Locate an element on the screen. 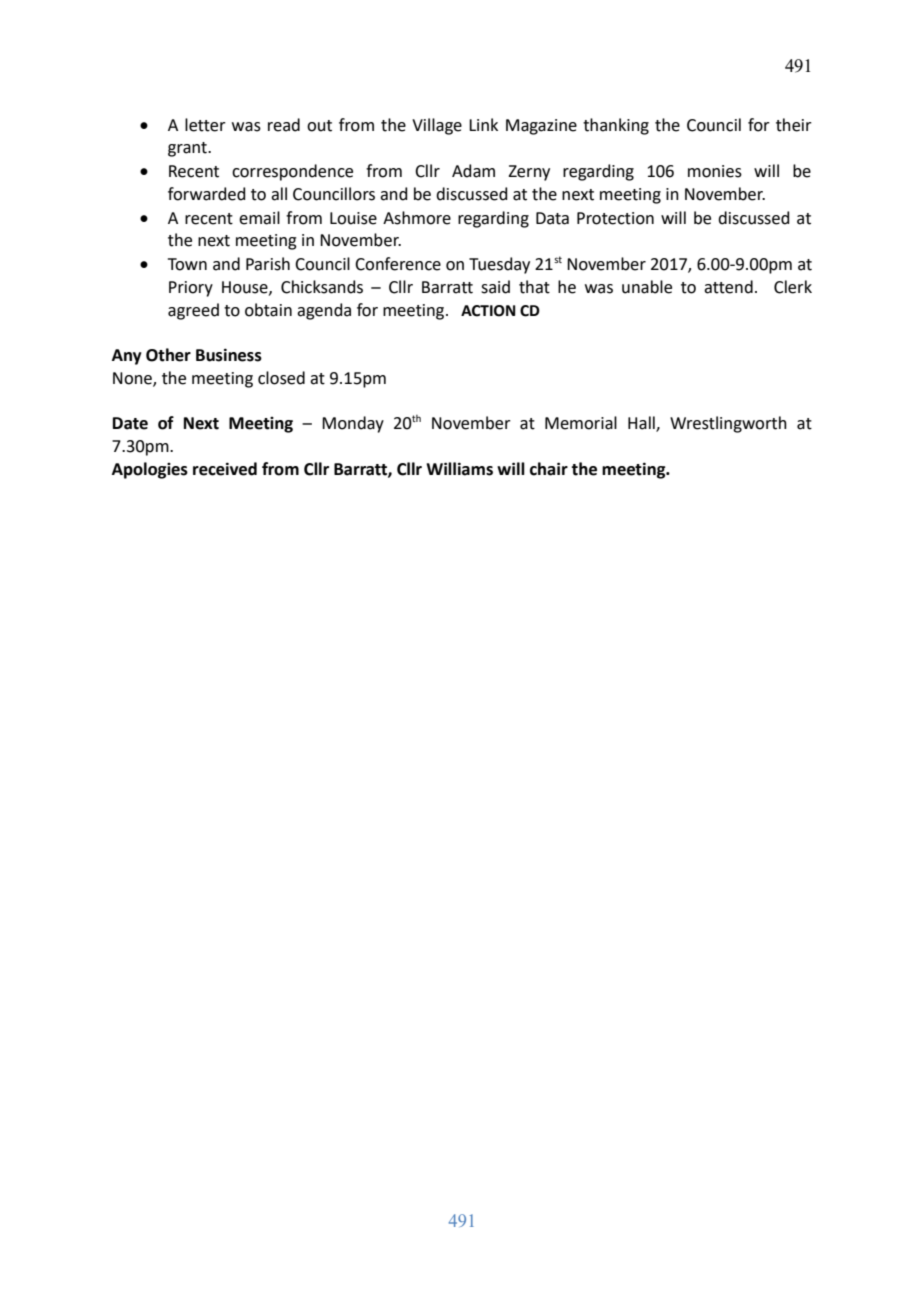 The height and width of the screenshot is (1308, 924). Priory is located at coordinates (191, 289).
